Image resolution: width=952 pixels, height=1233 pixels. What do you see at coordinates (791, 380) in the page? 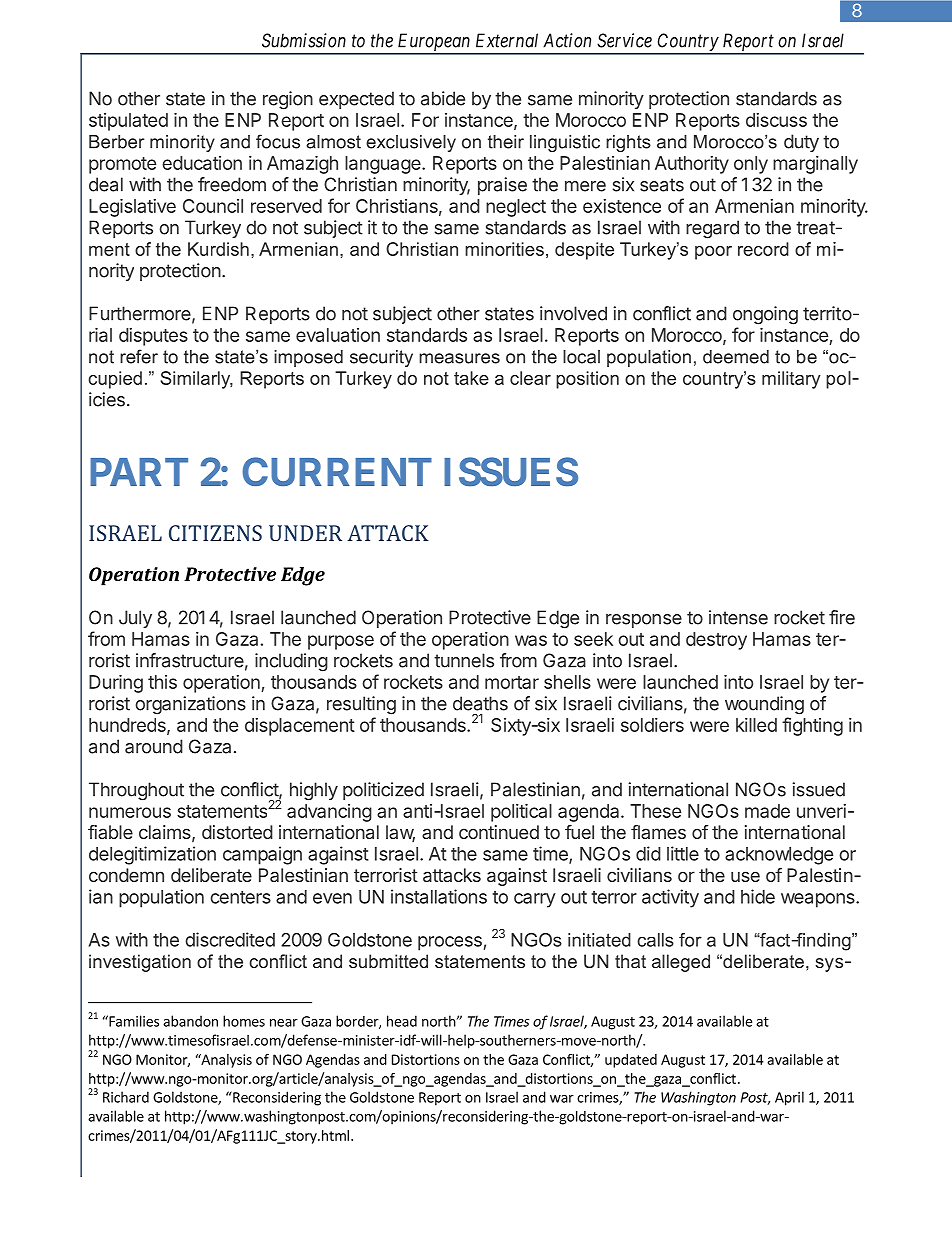
I see `military` at bounding box center [791, 380].
